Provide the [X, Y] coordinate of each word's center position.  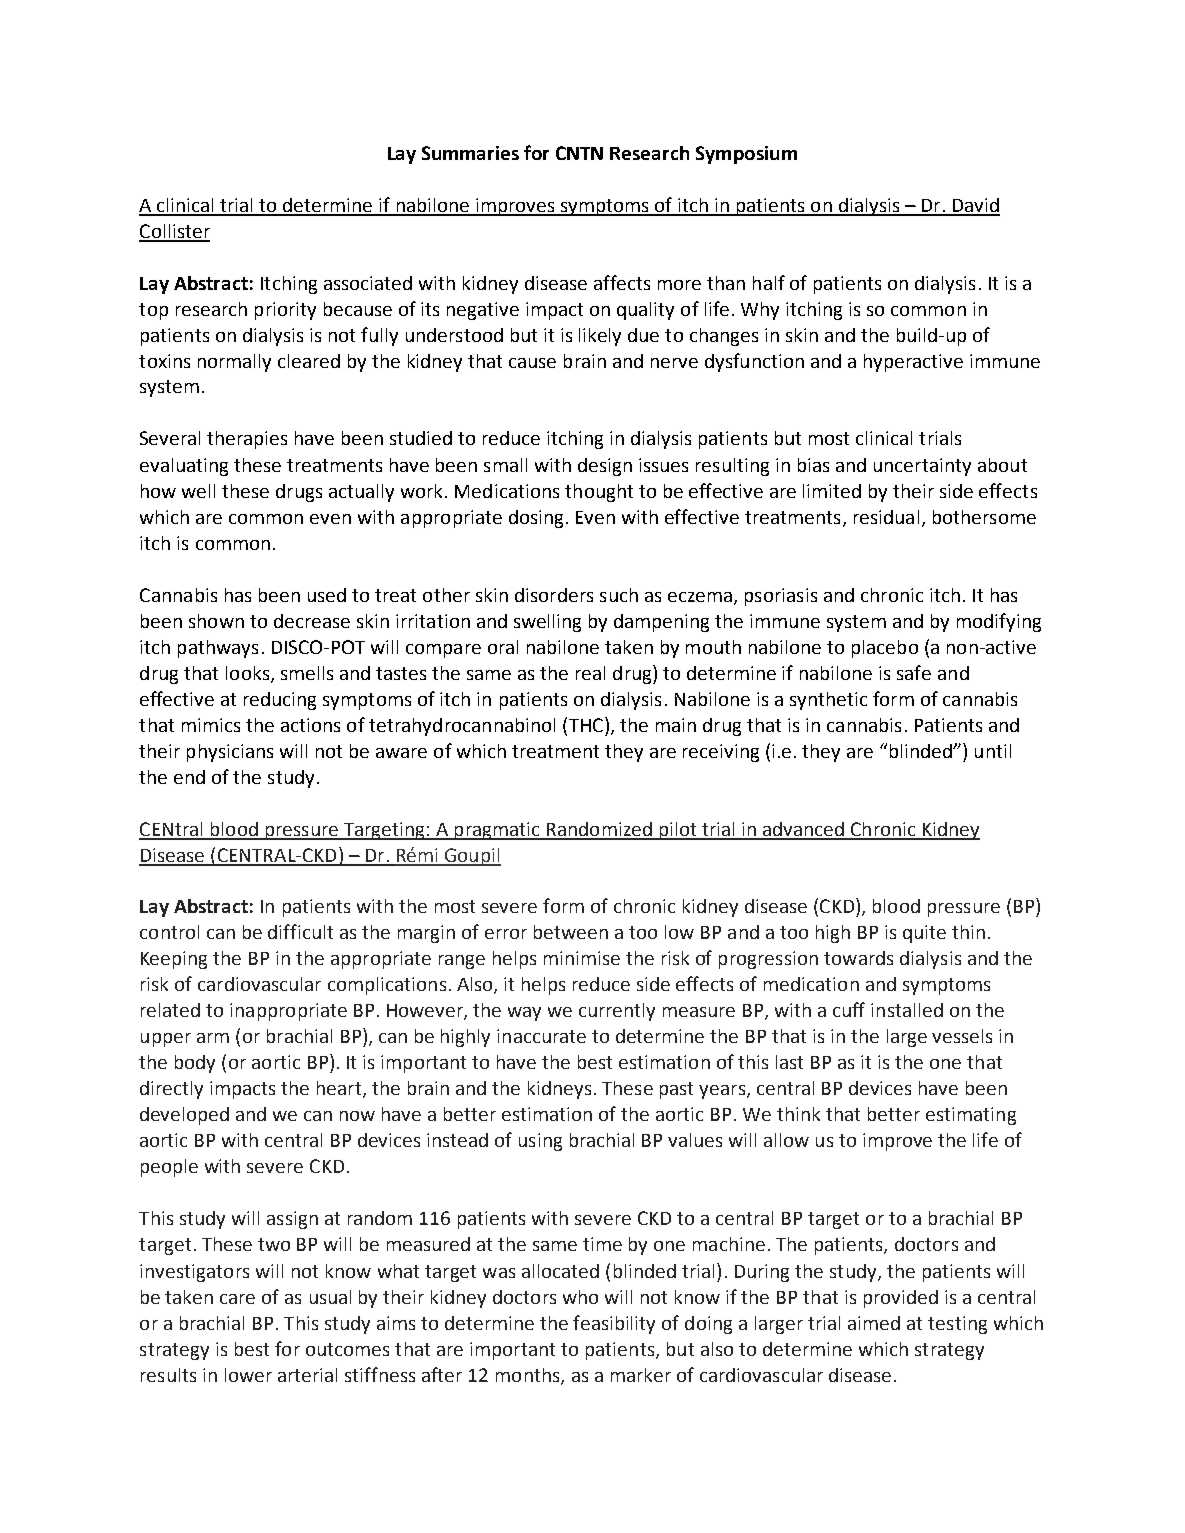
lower [248, 1375]
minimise [582, 958]
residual [886, 517]
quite [924, 934]
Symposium [746, 155]
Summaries [470, 153]
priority [285, 311]
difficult [300, 931]
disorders [554, 595]
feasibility [614, 1324]
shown [216, 621]
